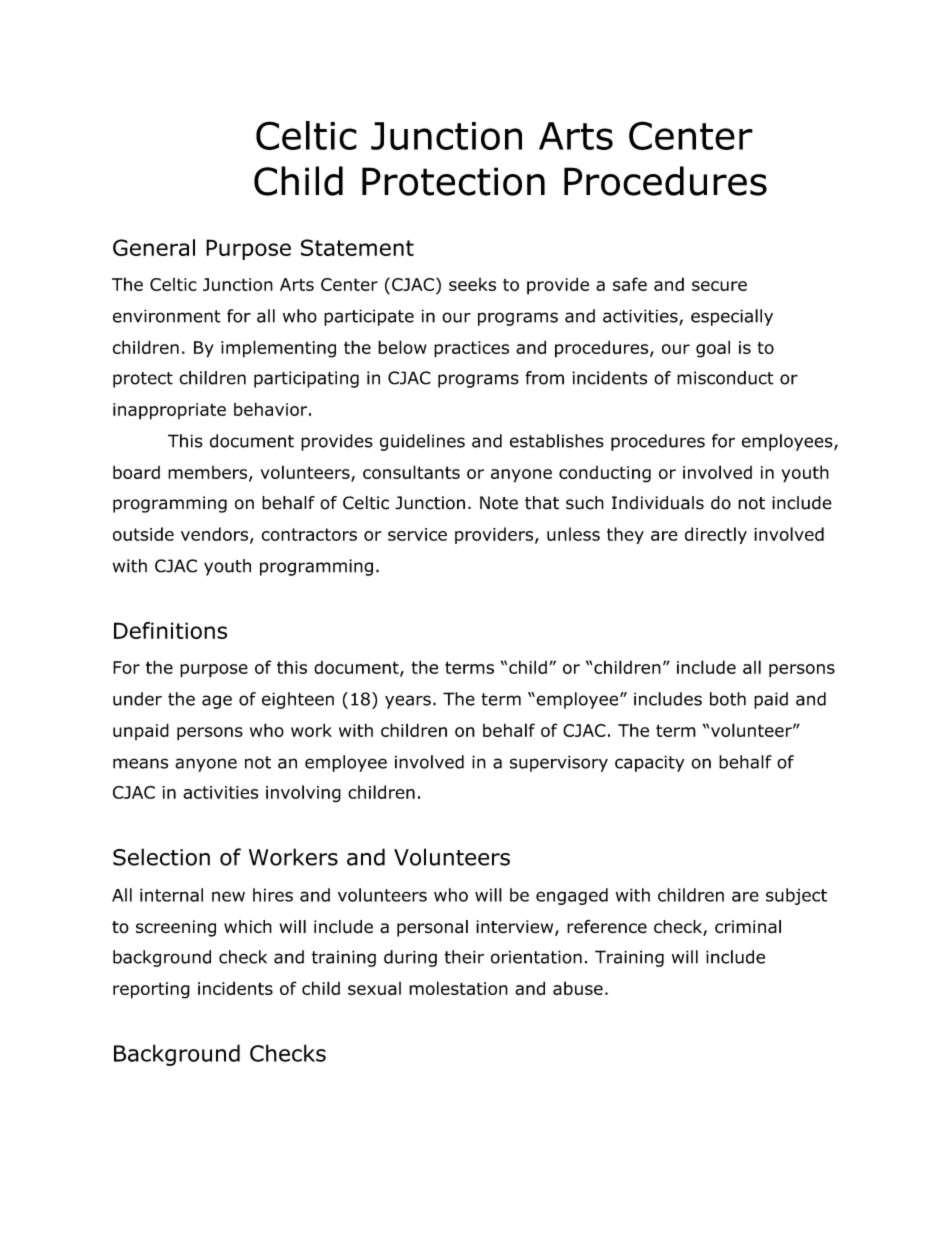 The image size is (952, 1233). What do you see at coordinates (408, 702) in the screenshot?
I see `years` at bounding box center [408, 702].
